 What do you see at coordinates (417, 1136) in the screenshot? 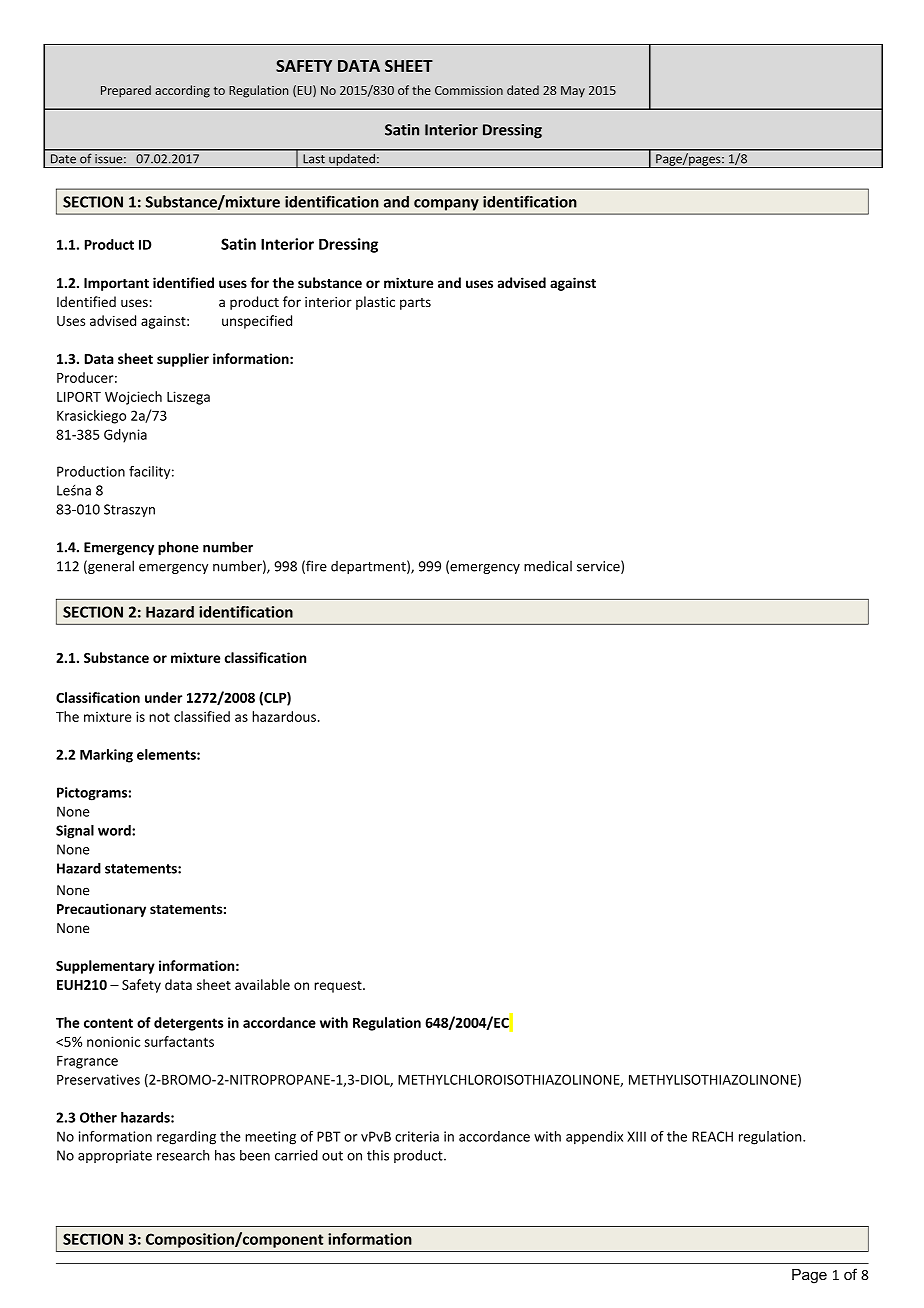
I see `criteria` at bounding box center [417, 1136].
